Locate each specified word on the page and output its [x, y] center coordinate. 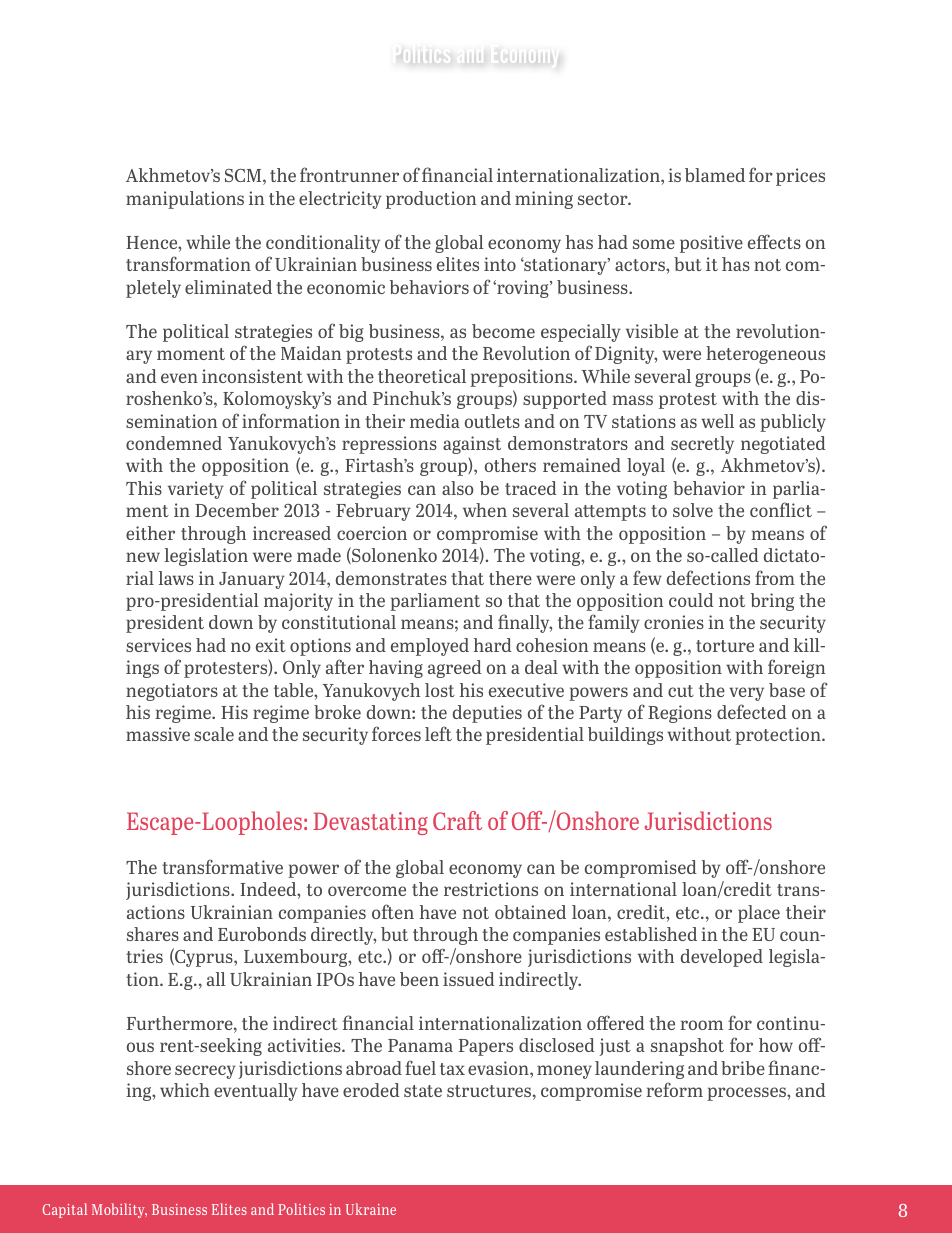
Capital [64, 1210]
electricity [340, 200]
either [150, 533]
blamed [715, 175]
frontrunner [349, 174]
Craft [457, 820]
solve [693, 510]
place [759, 914]
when [485, 510]
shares [153, 934]
